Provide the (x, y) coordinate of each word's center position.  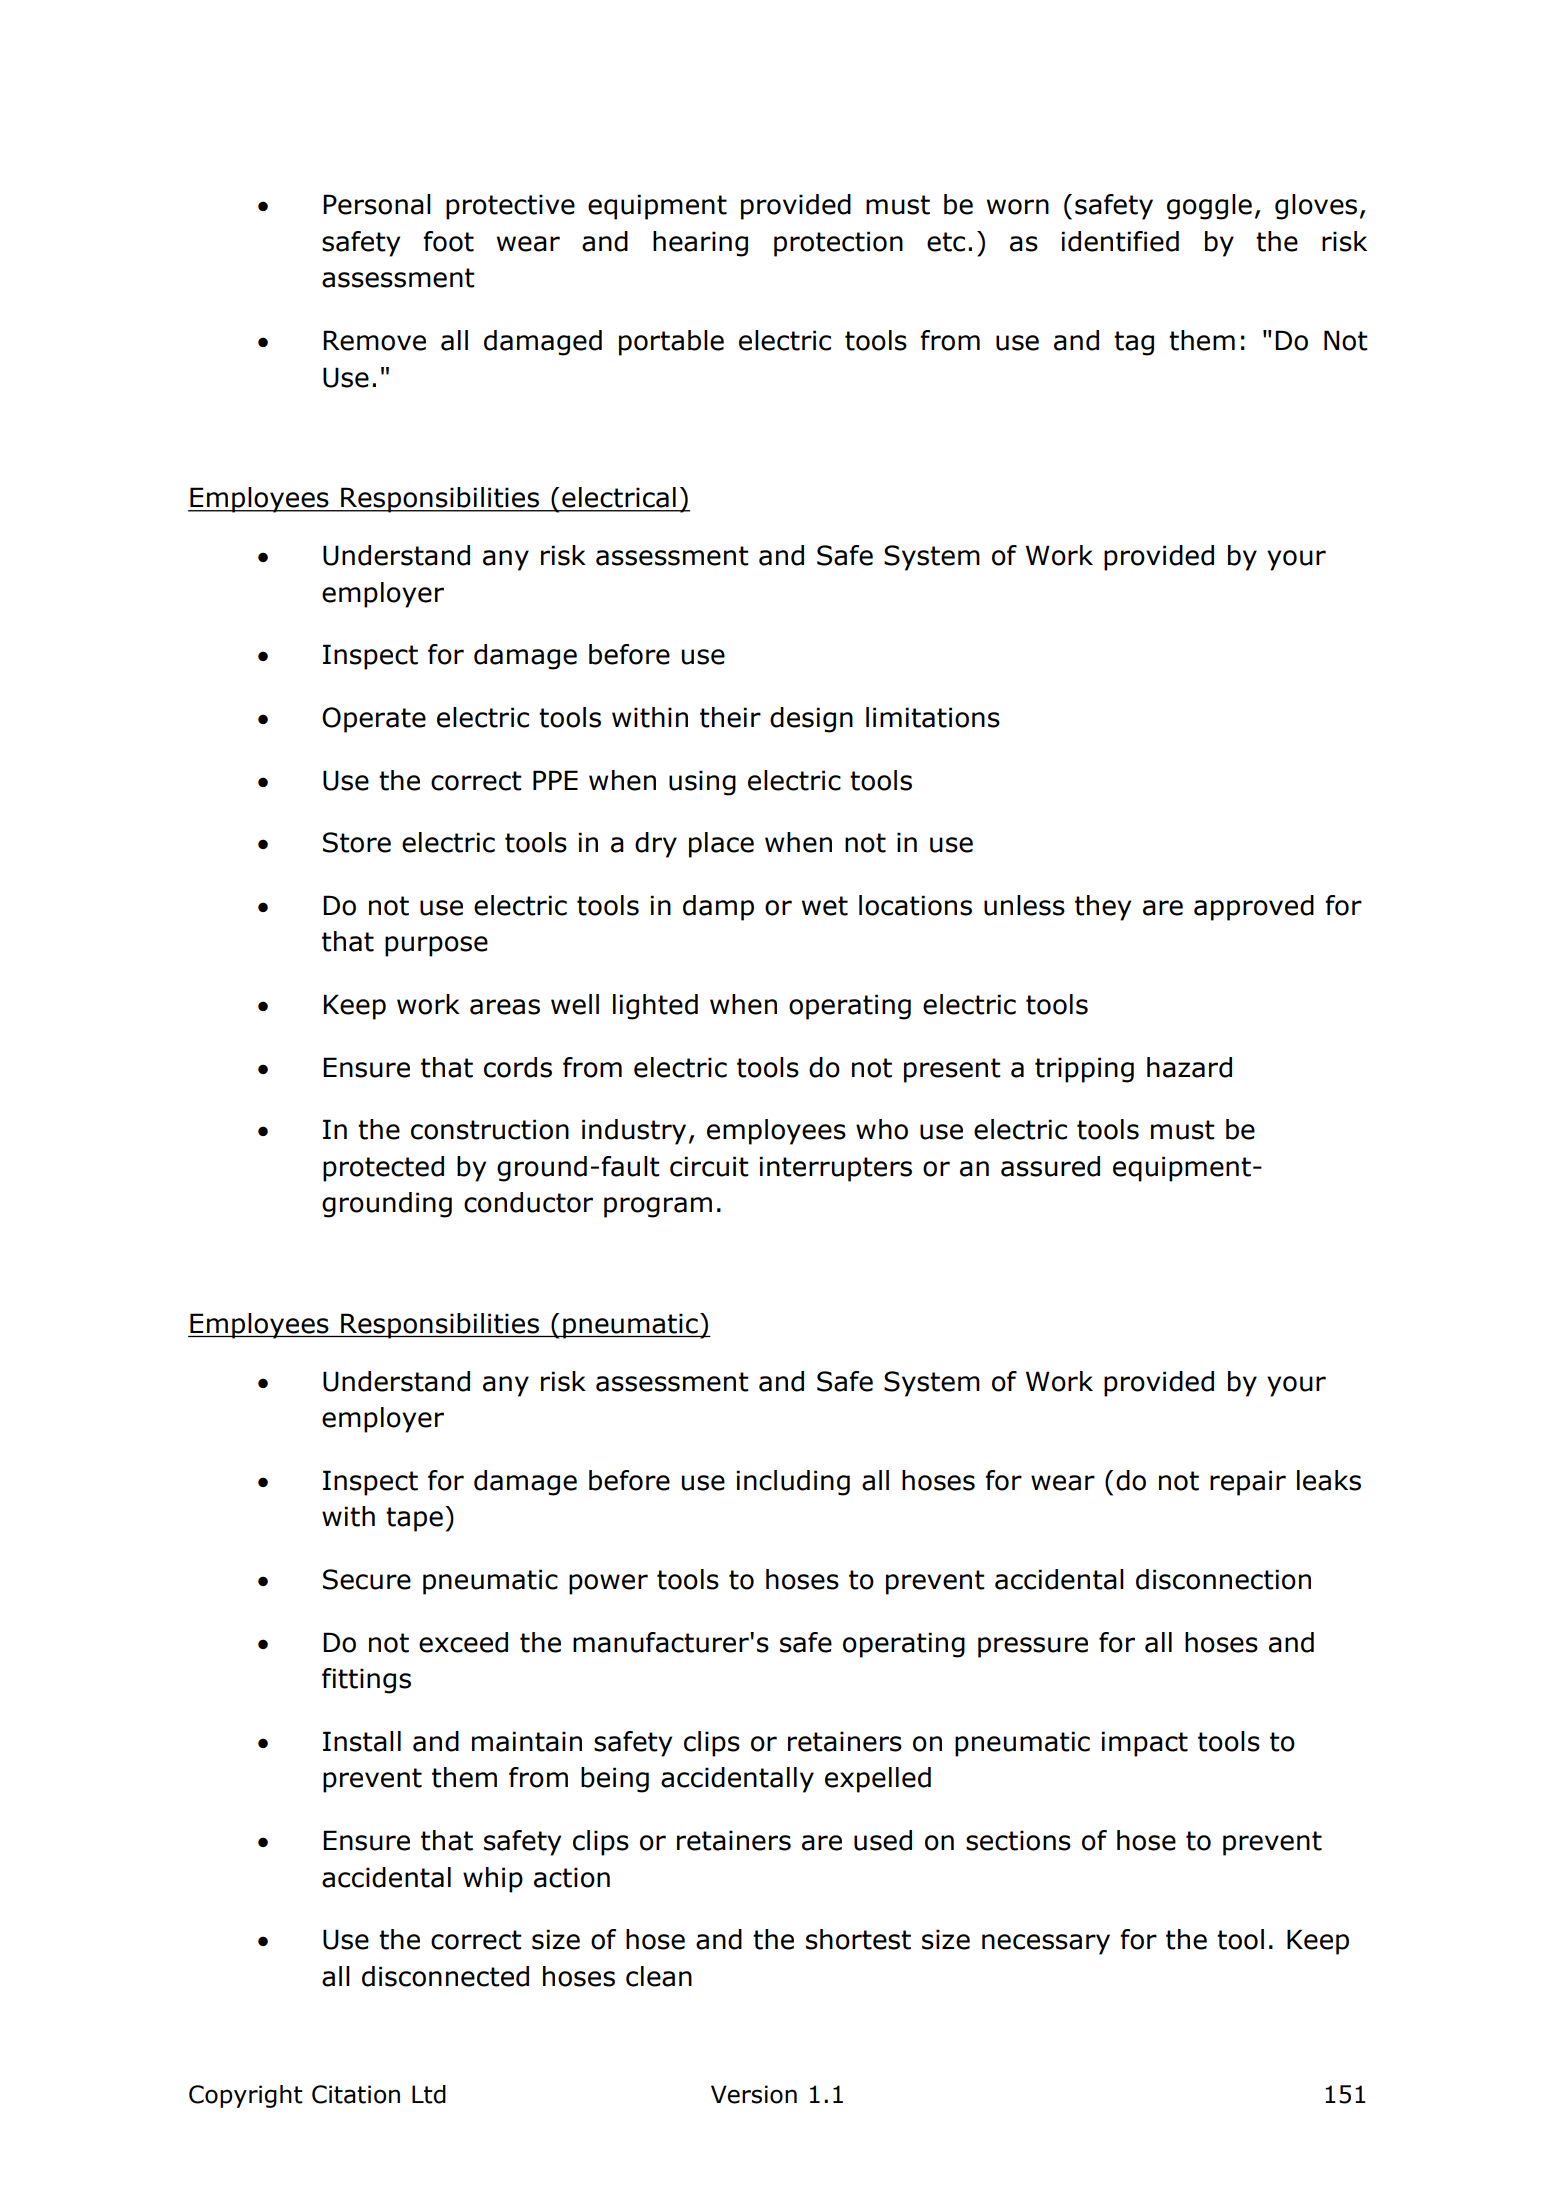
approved (1254, 908)
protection (838, 244)
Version (754, 2094)
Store (357, 842)
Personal (377, 204)
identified (1120, 241)
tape (414, 1519)
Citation (356, 2094)
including (793, 1483)
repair (1248, 1483)
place (721, 845)
